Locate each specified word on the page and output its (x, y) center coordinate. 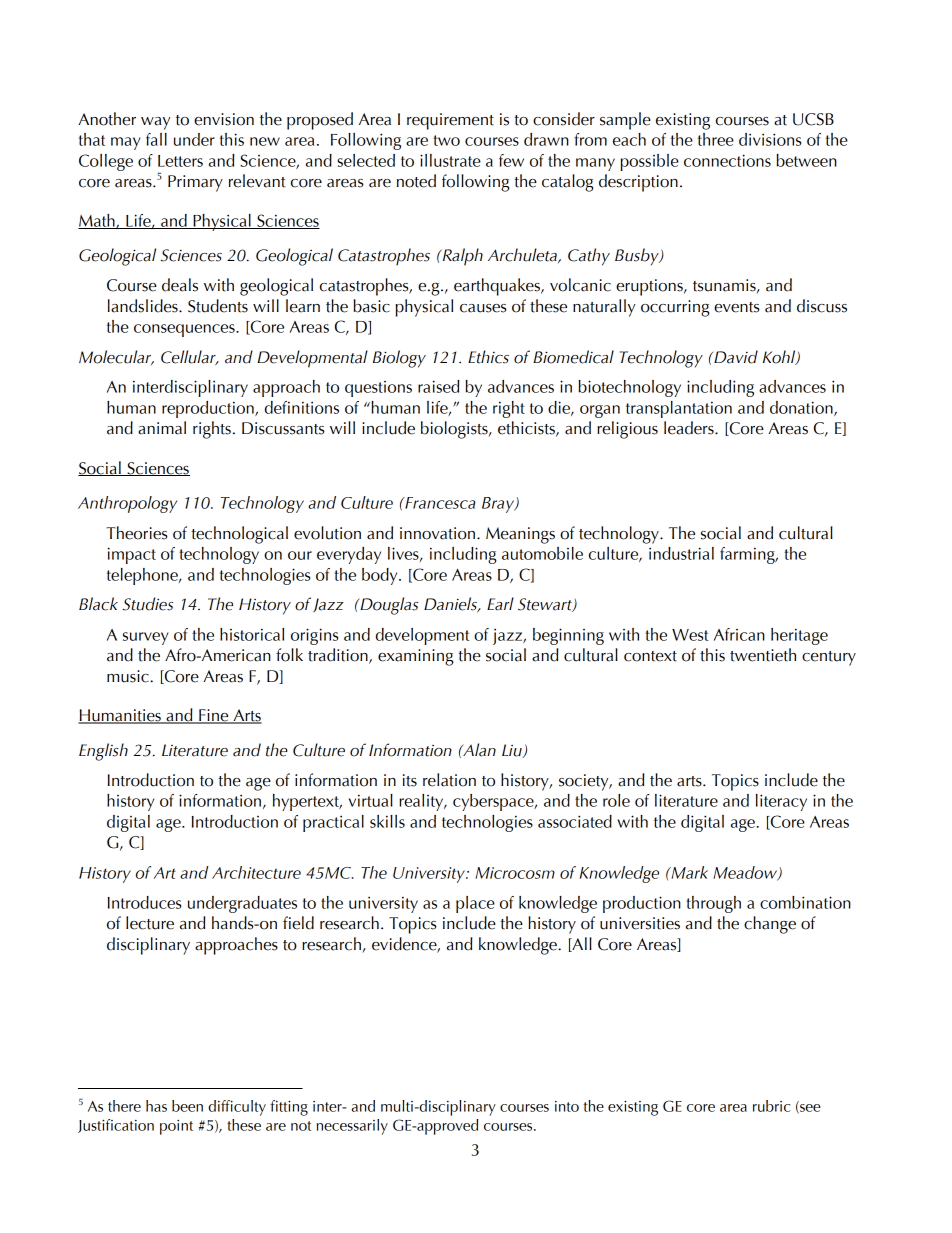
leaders (690, 428)
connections (727, 160)
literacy (781, 802)
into (567, 1106)
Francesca (439, 503)
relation (449, 780)
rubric (772, 1106)
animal (162, 428)
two (446, 140)
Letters (180, 161)
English (103, 752)
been (187, 1106)
